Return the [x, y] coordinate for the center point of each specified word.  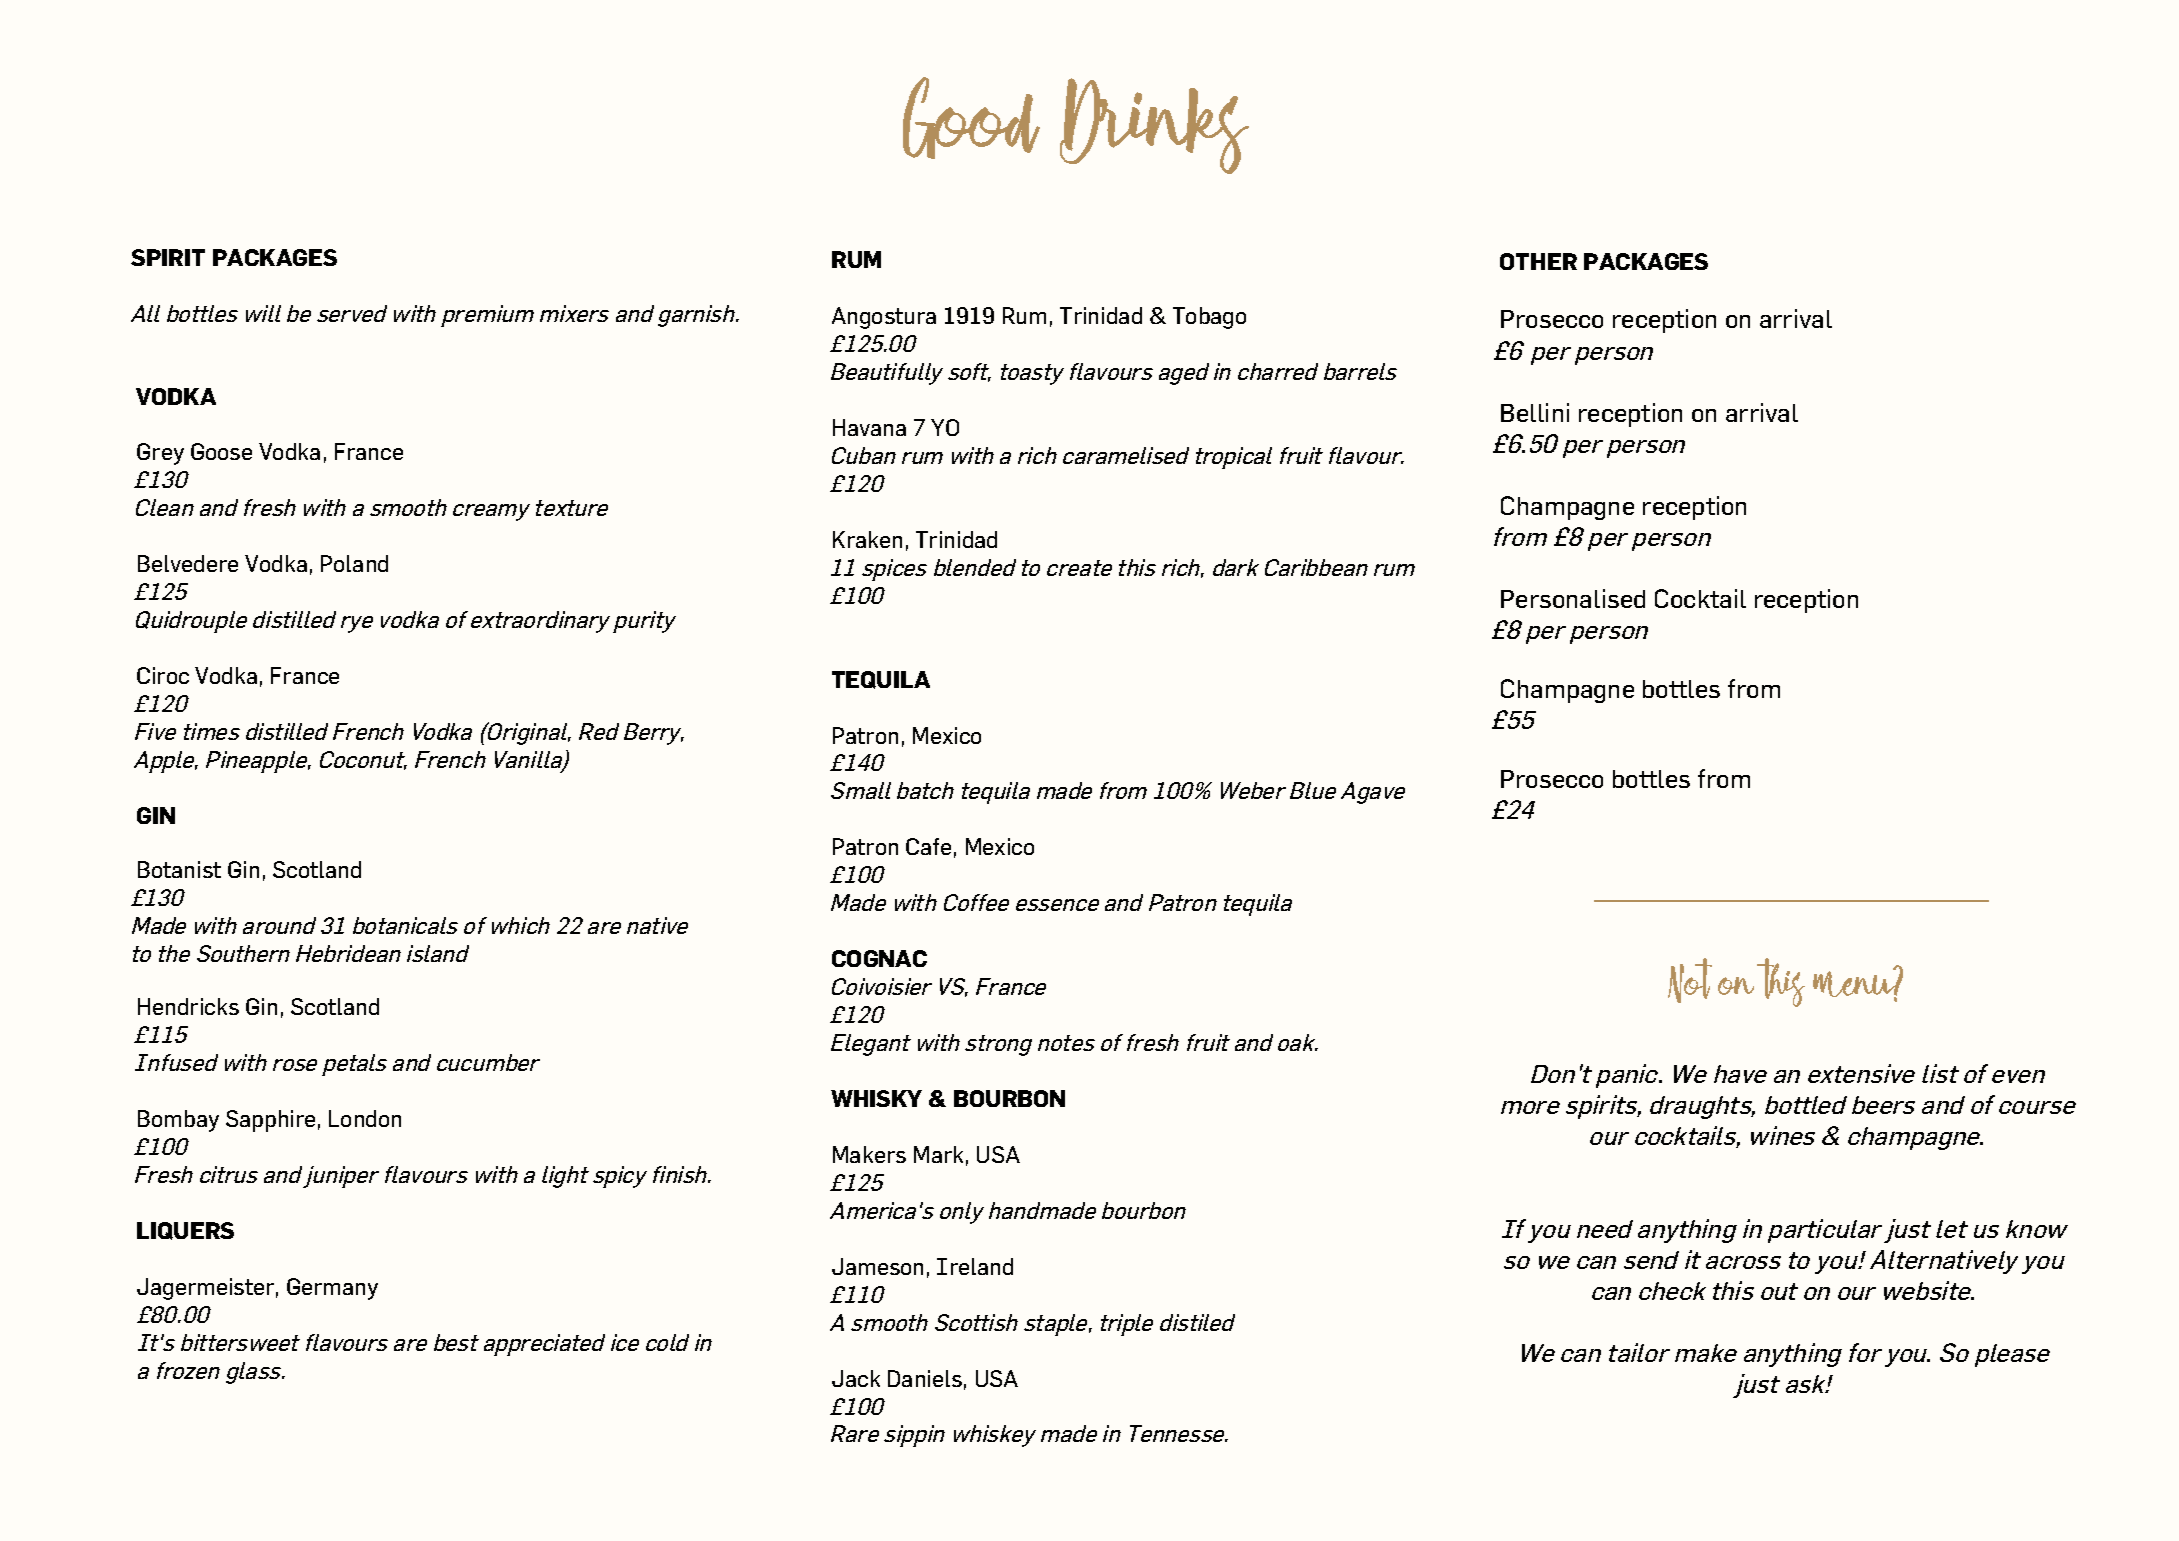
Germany [332, 1289]
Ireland [975, 1266]
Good [971, 118]
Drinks [1154, 126]
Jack [856, 1378]
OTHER [1538, 261]
